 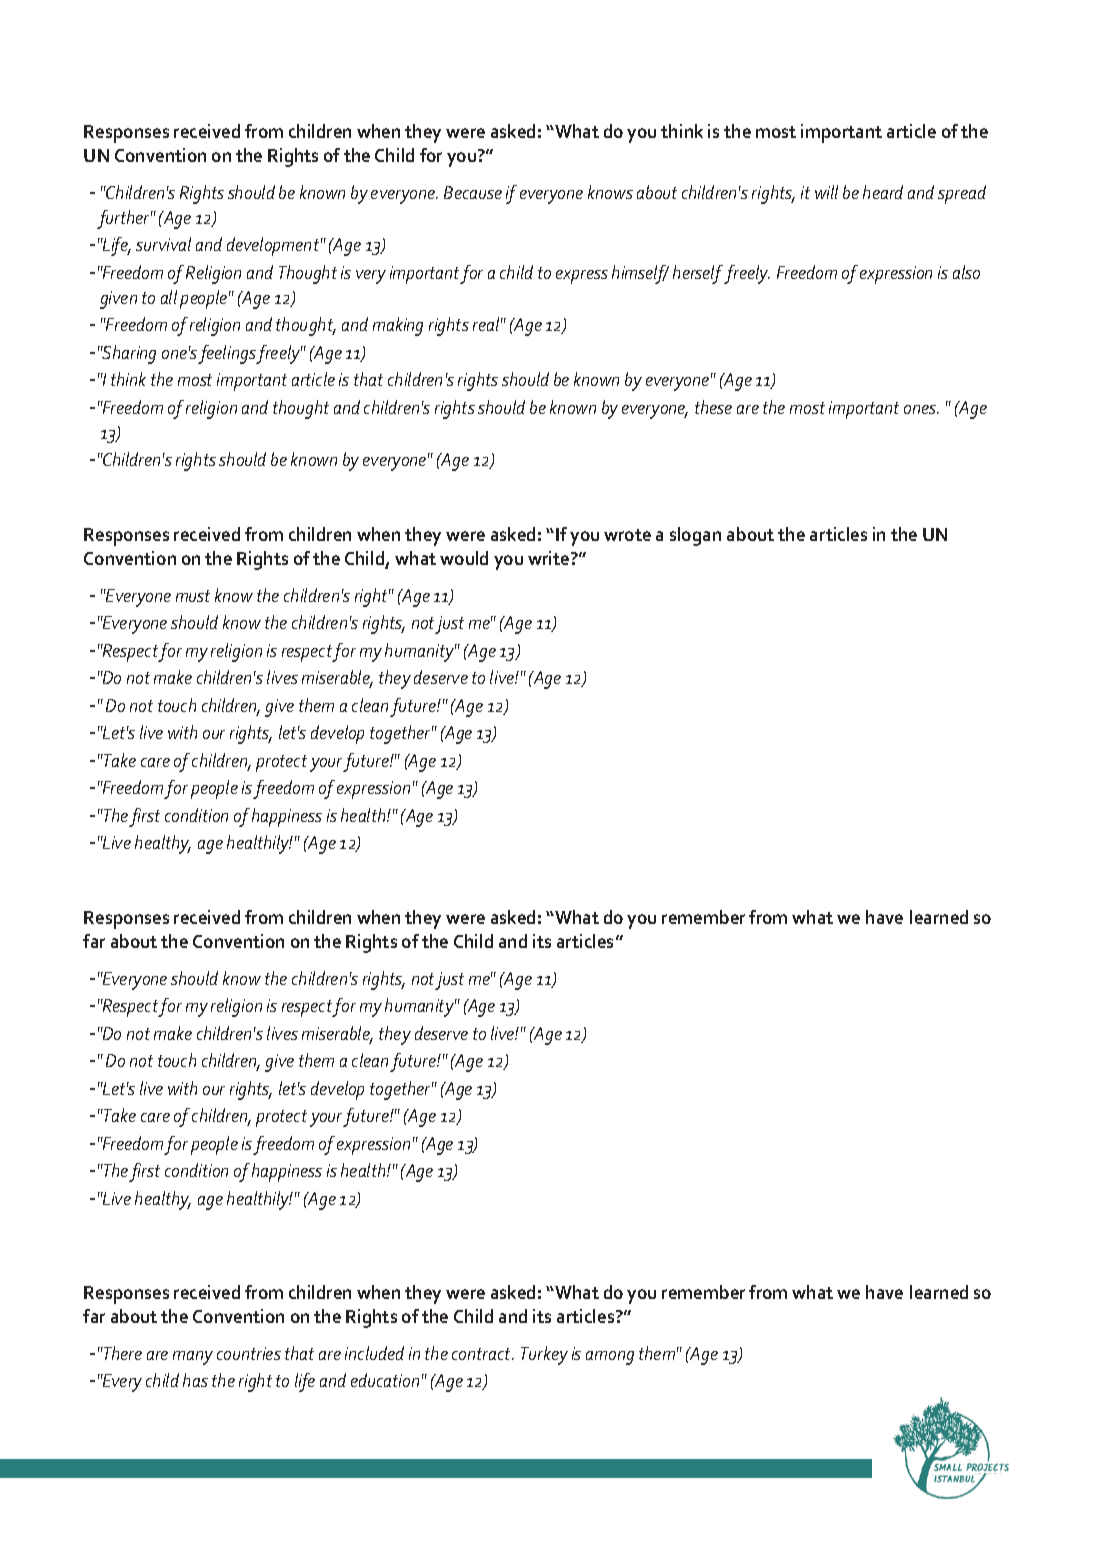 What do you see at coordinates (193, 596) in the page?
I see `must` at bounding box center [193, 596].
